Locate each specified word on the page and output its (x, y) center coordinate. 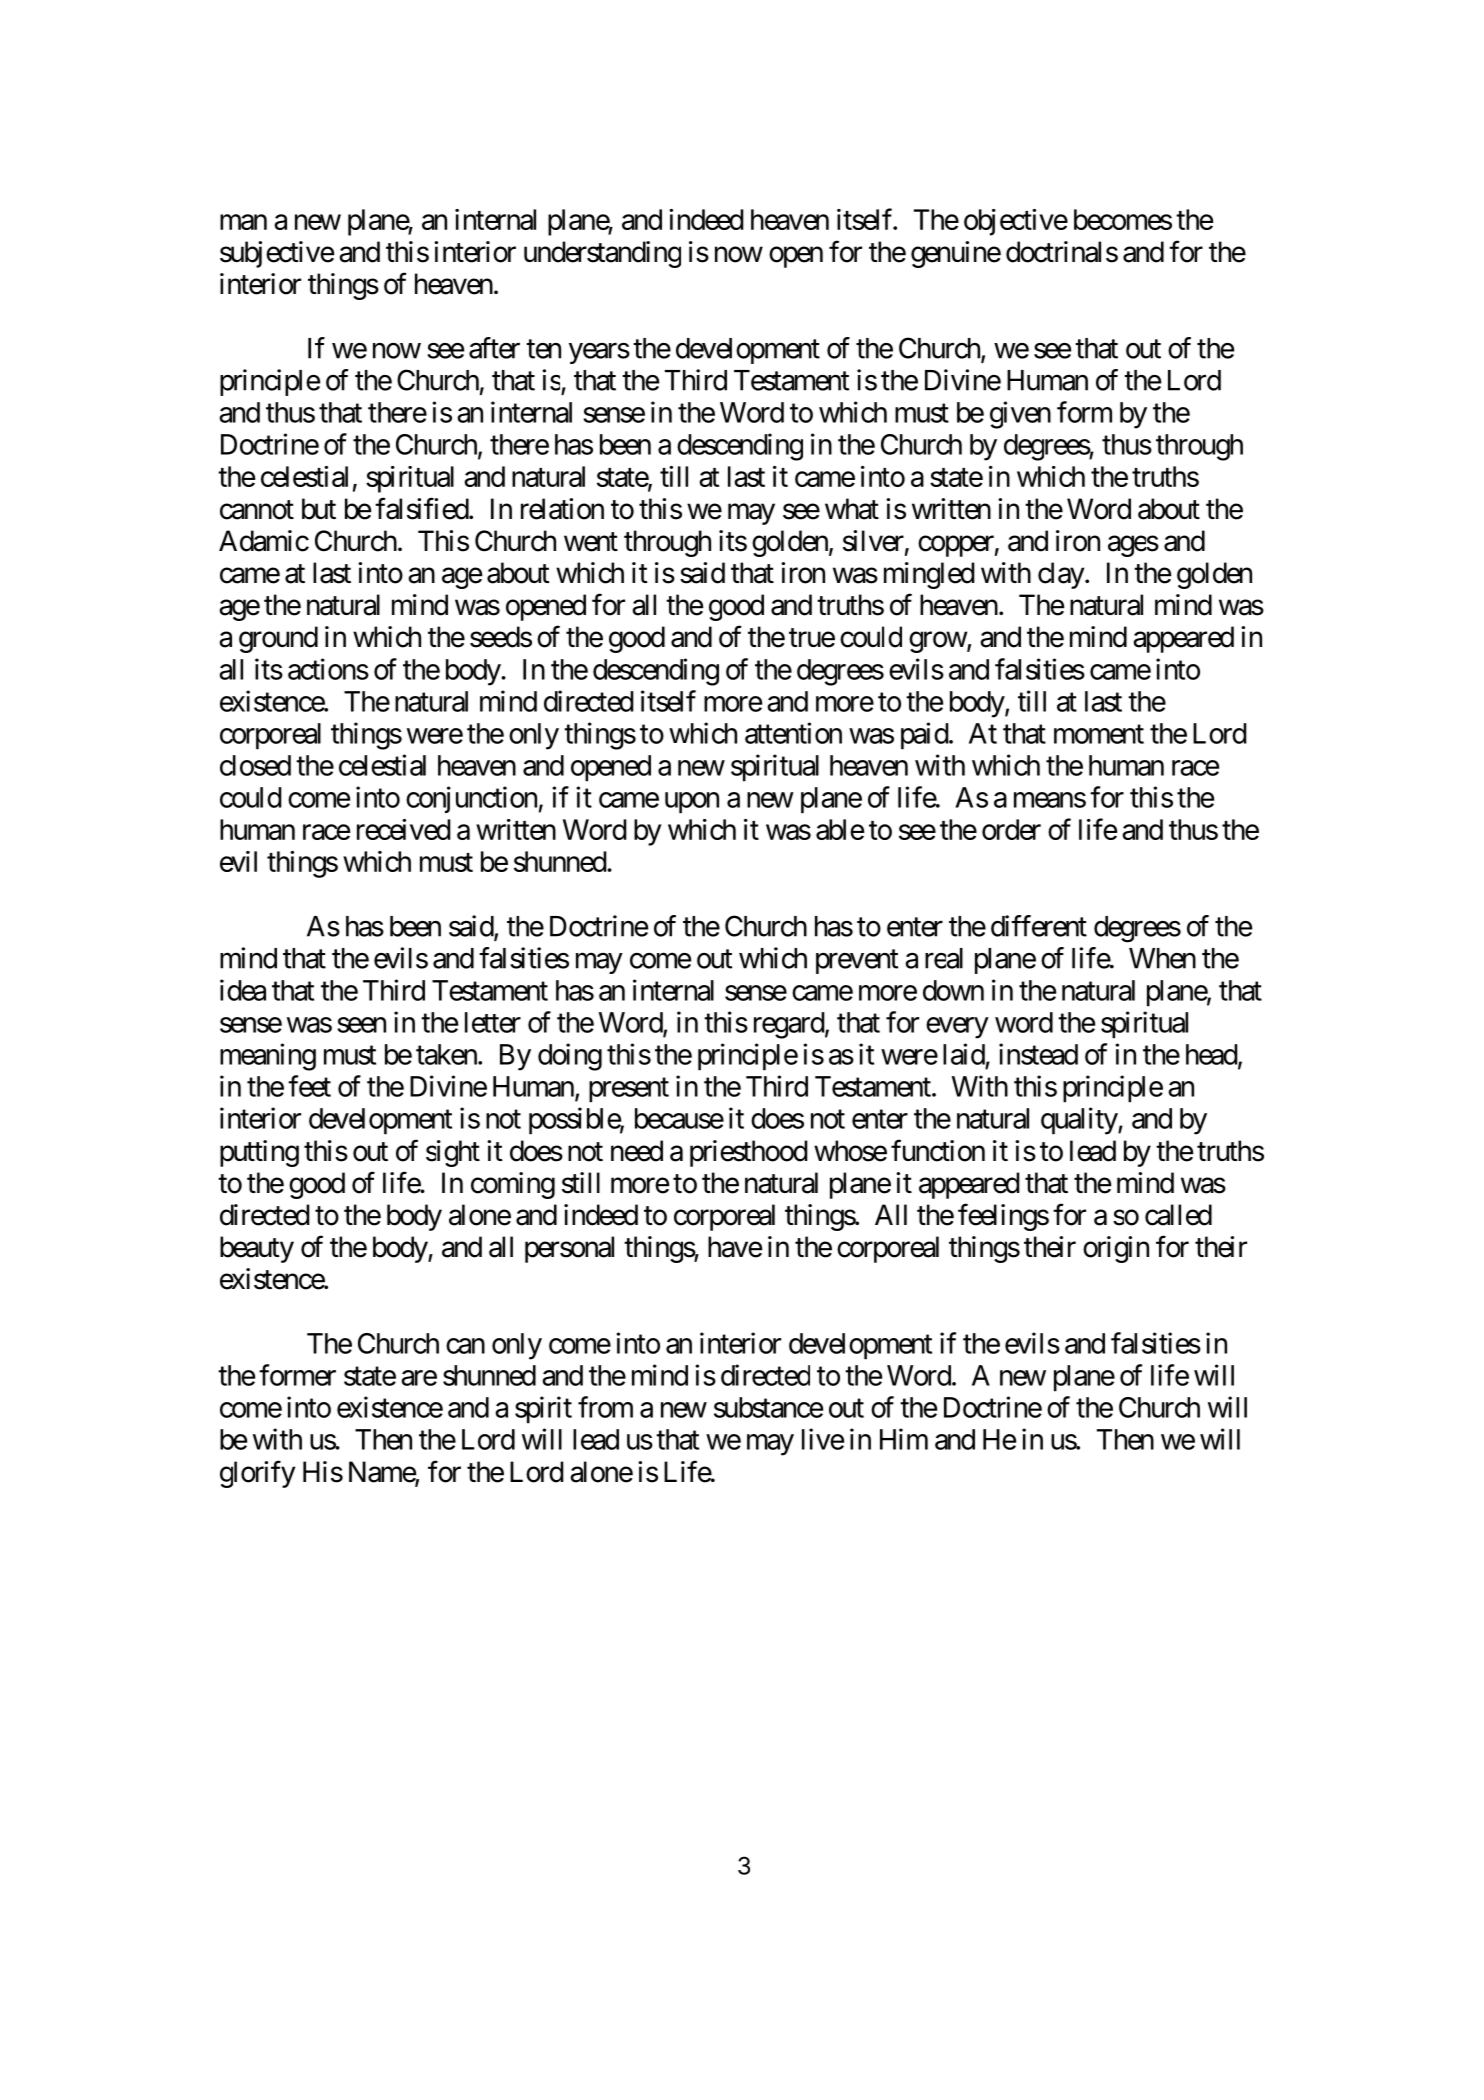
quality (1080, 1121)
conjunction (471, 799)
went (591, 542)
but (319, 509)
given (1020, 415)
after (494, 348)
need (637, 1151)
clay (1061, 575)
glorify (257, 1474)
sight (453, 1153)
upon (692, 803)
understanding (602, 254)
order (1011, 829)
